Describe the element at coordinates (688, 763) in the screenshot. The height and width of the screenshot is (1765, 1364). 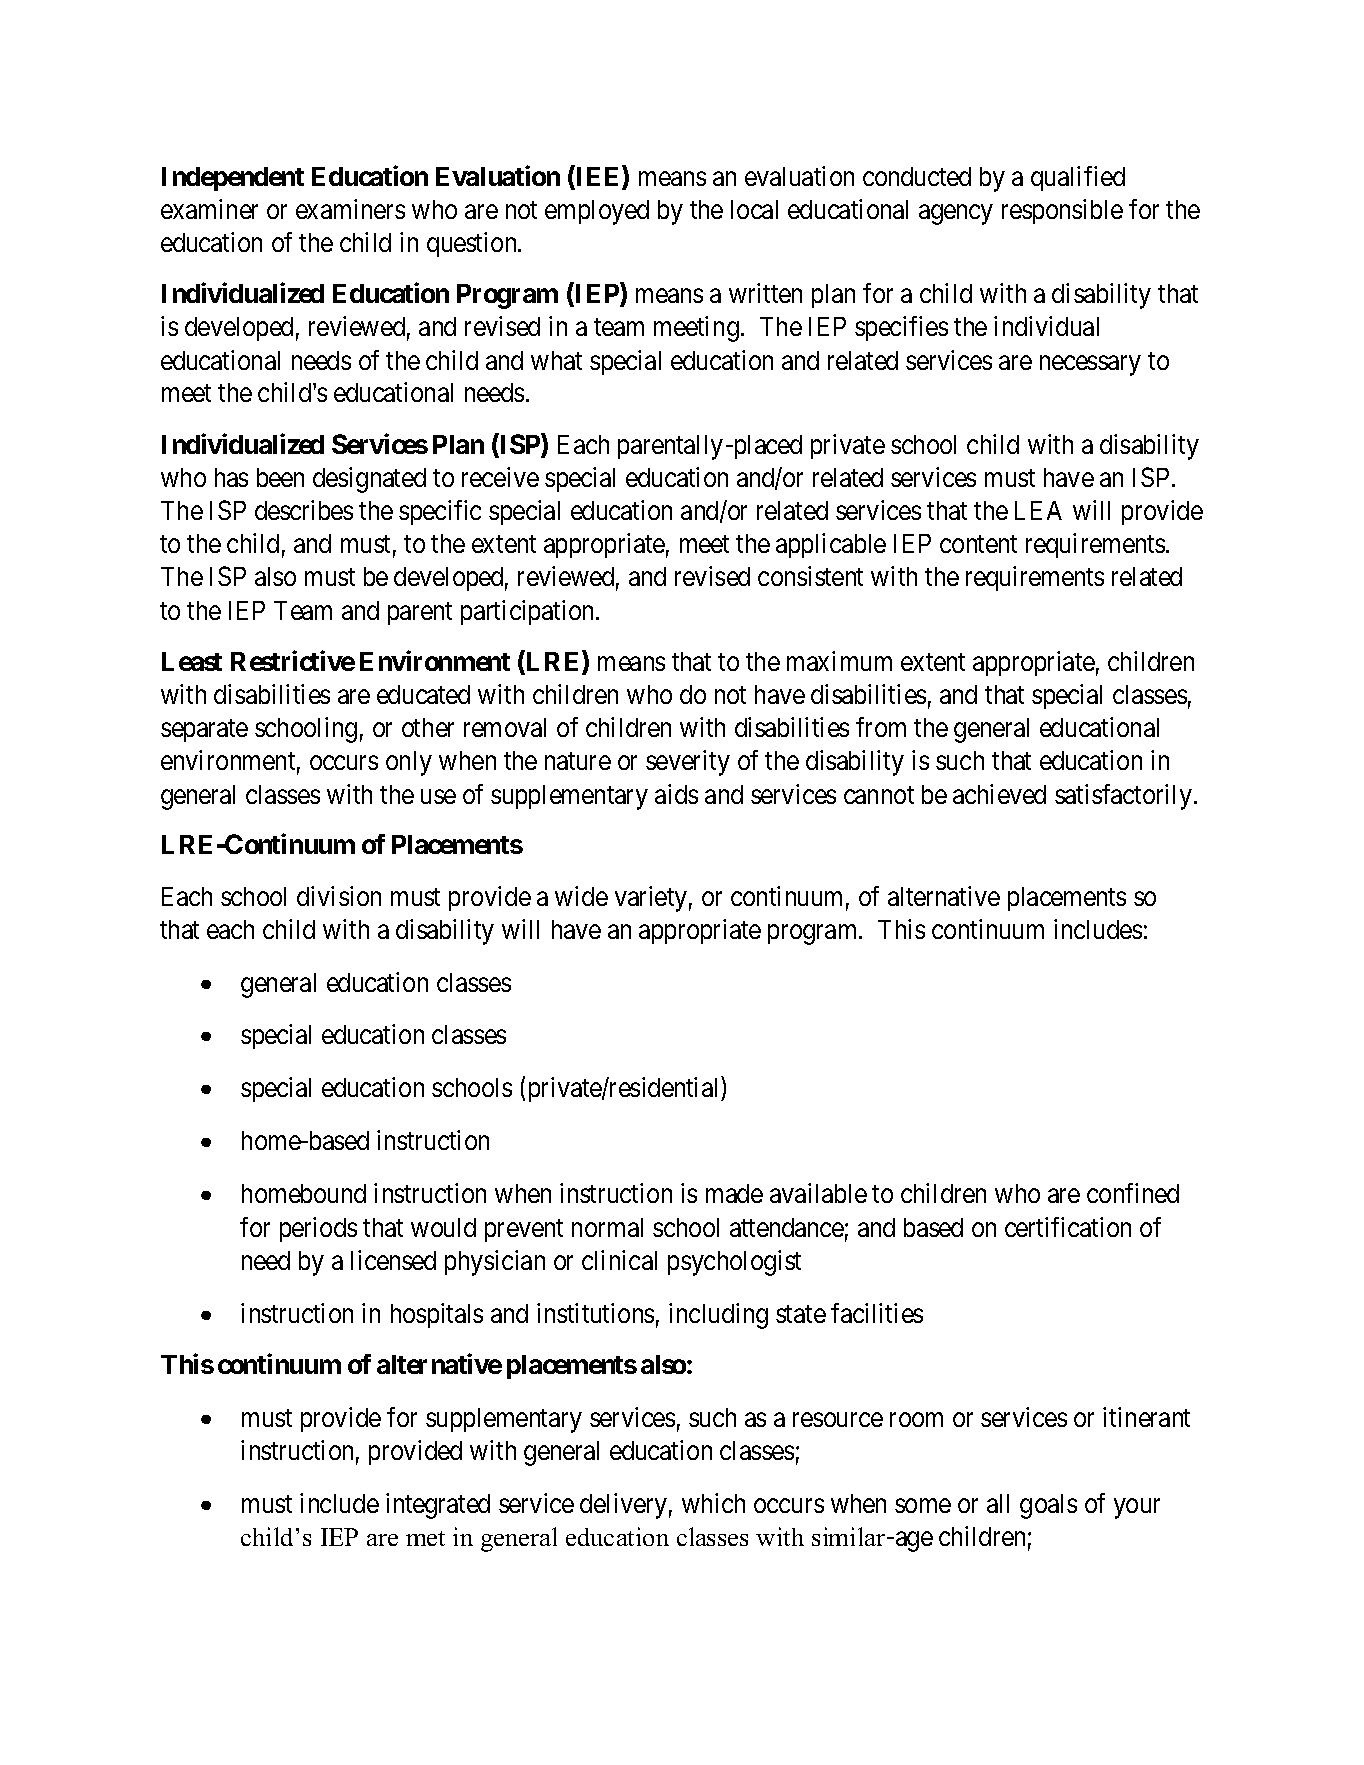
I see `severity` at that location.
